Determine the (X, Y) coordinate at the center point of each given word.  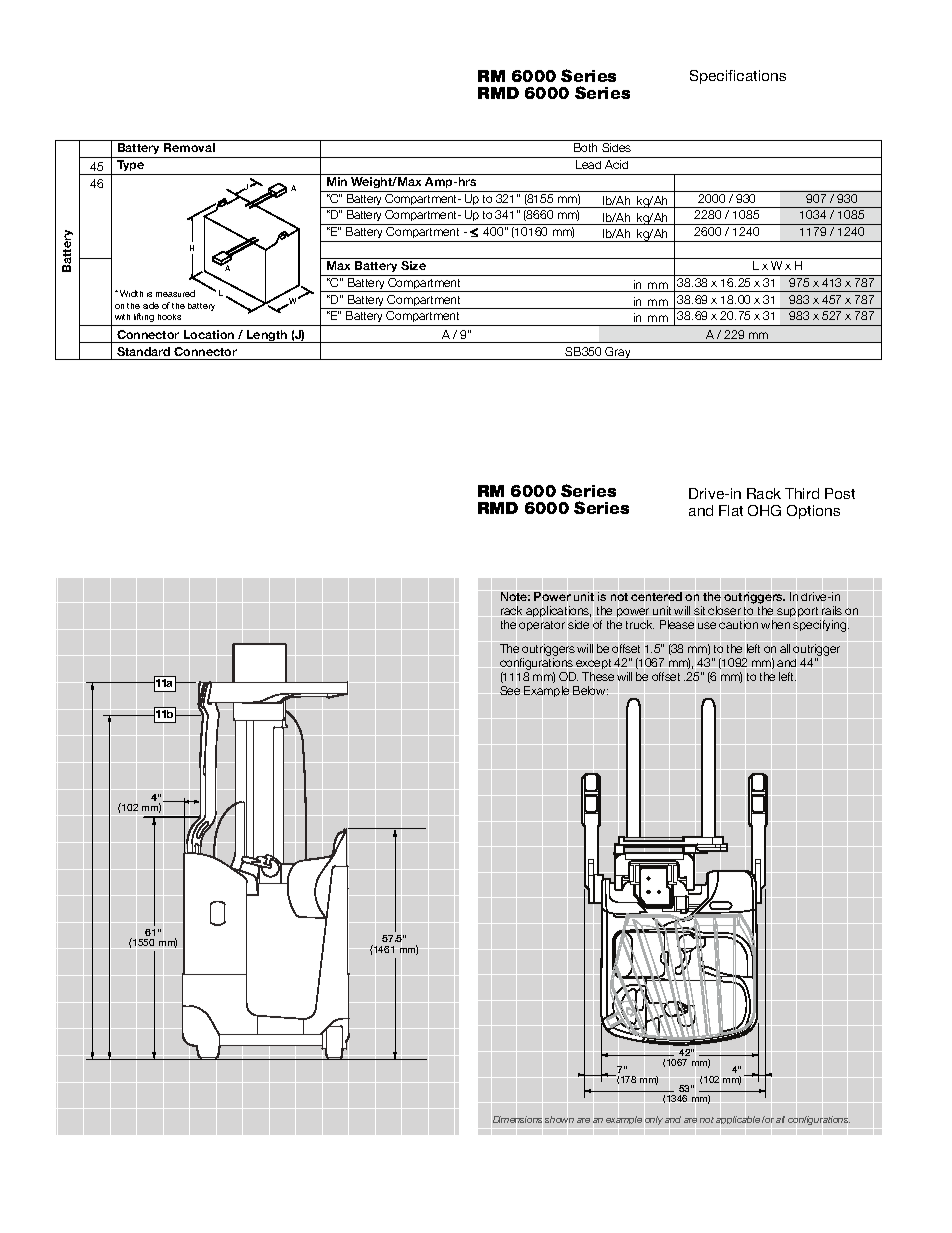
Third (802, 493)
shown (559, 1119)
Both (585, 147)
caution (738, 624)
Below (590, 690)
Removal (189, 147)
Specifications (738, 77)
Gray (619, 353)
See (510, 690)
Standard (143, 351)
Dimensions (517, 1119)
